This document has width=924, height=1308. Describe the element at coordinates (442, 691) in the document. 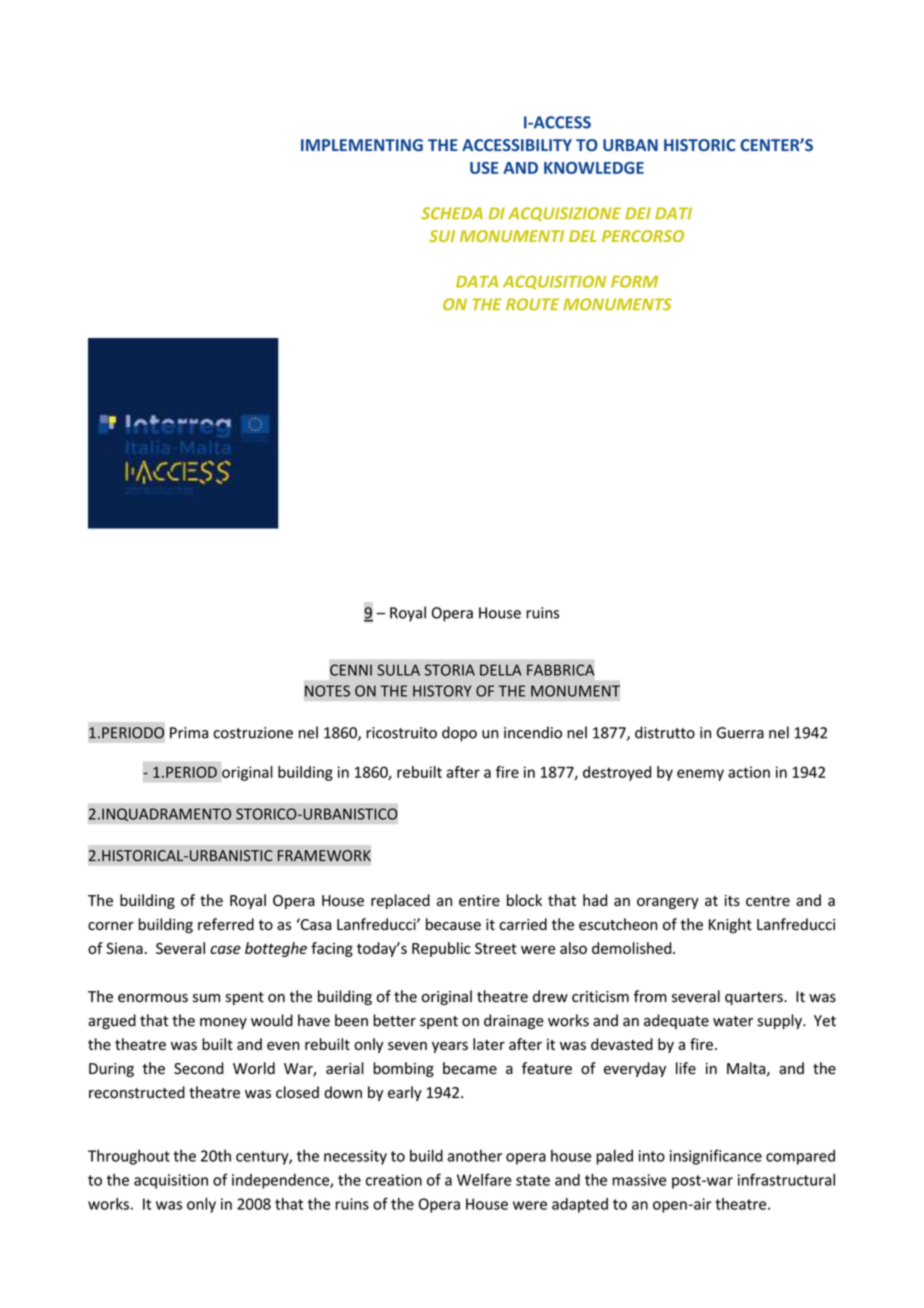

I see `HISTORY` at that location.
